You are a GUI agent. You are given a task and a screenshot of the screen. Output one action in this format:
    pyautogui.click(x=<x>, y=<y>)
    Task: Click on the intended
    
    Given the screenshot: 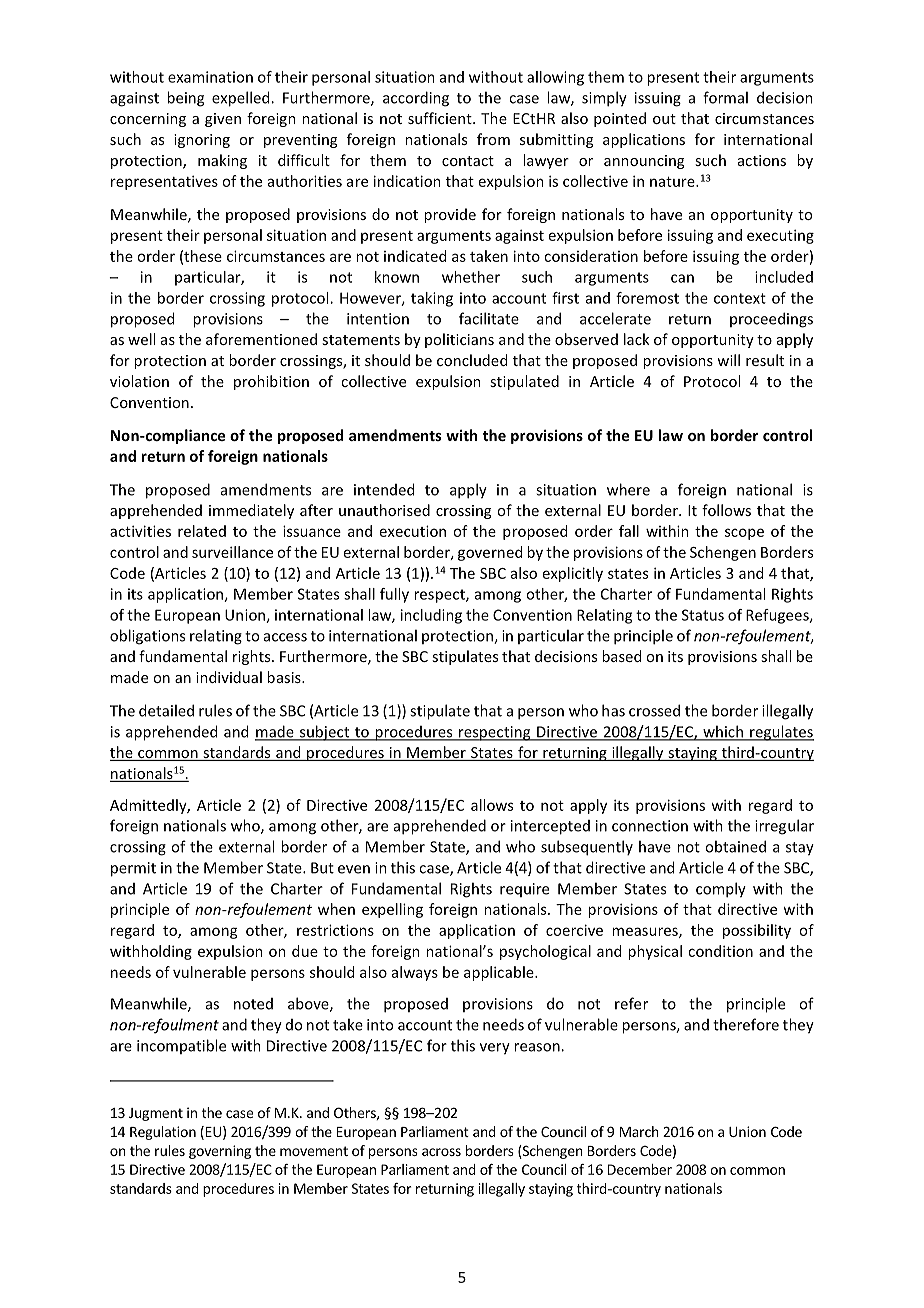 What is the action you would take?
    pyautogui.click(x=384, y=489)
